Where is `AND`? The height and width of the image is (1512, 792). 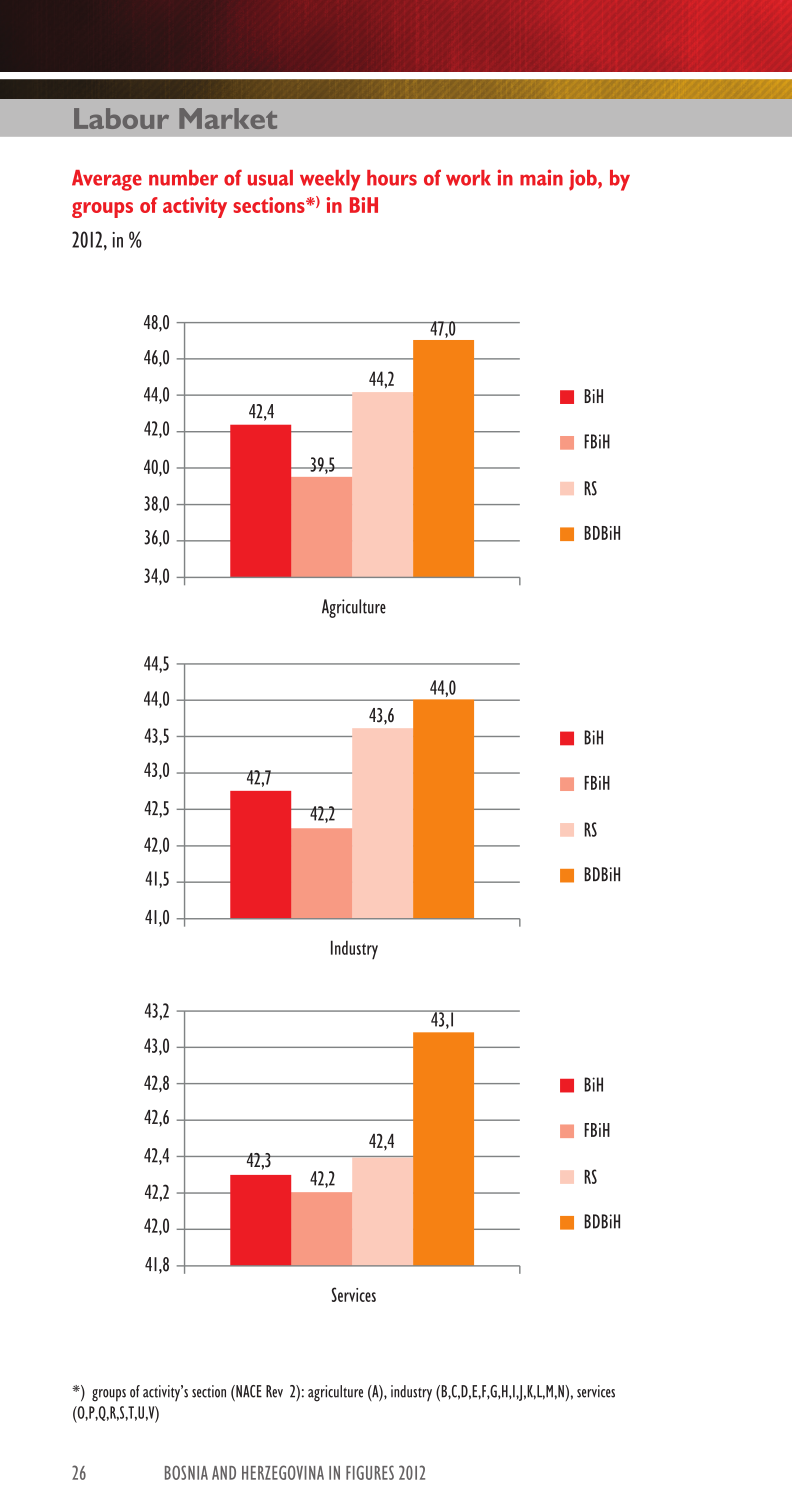 AND is located at coordinates (224, 1473).
